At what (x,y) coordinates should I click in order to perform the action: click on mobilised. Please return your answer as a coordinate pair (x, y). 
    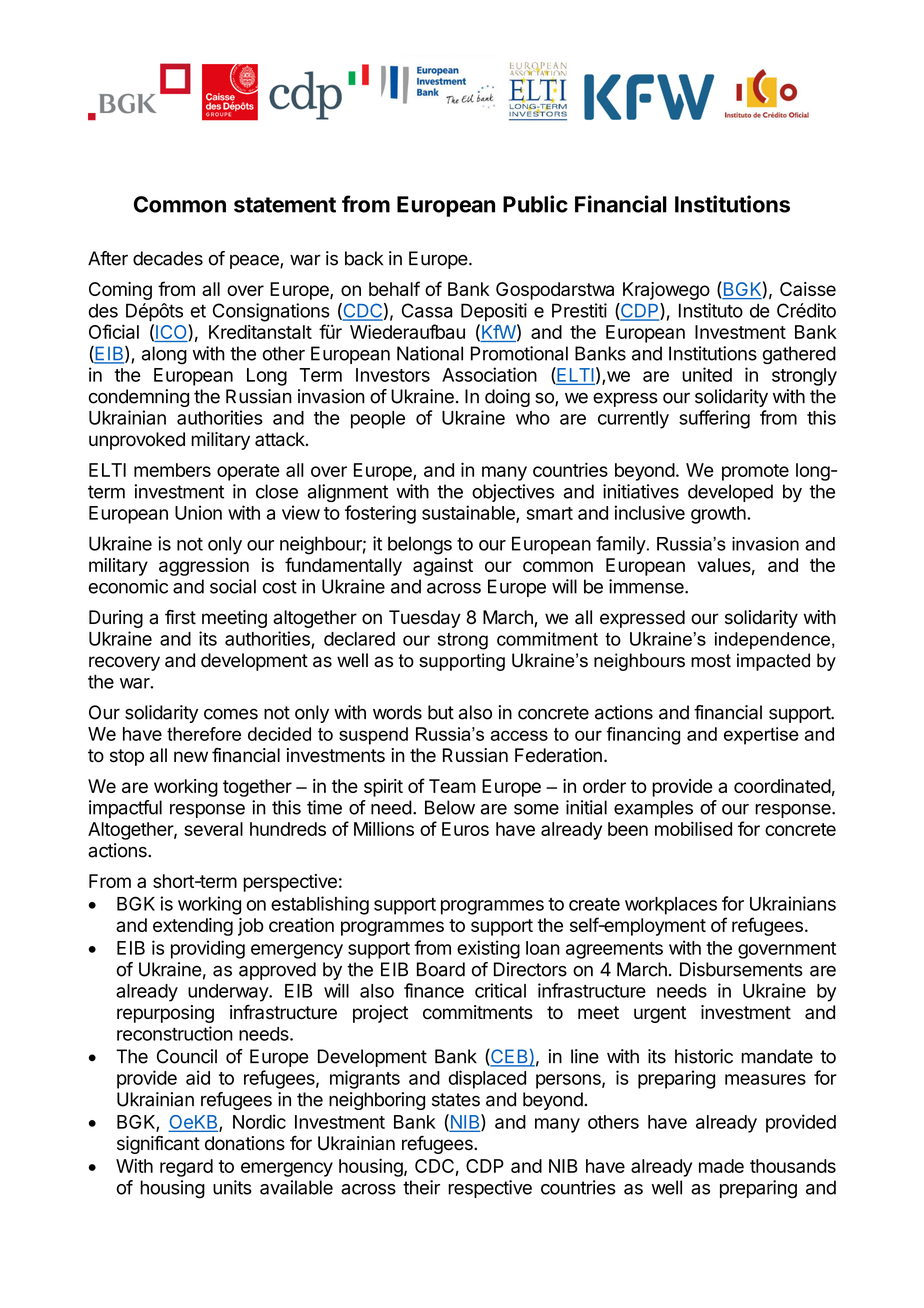
    Looking at the image, I should click on (693, 828).
